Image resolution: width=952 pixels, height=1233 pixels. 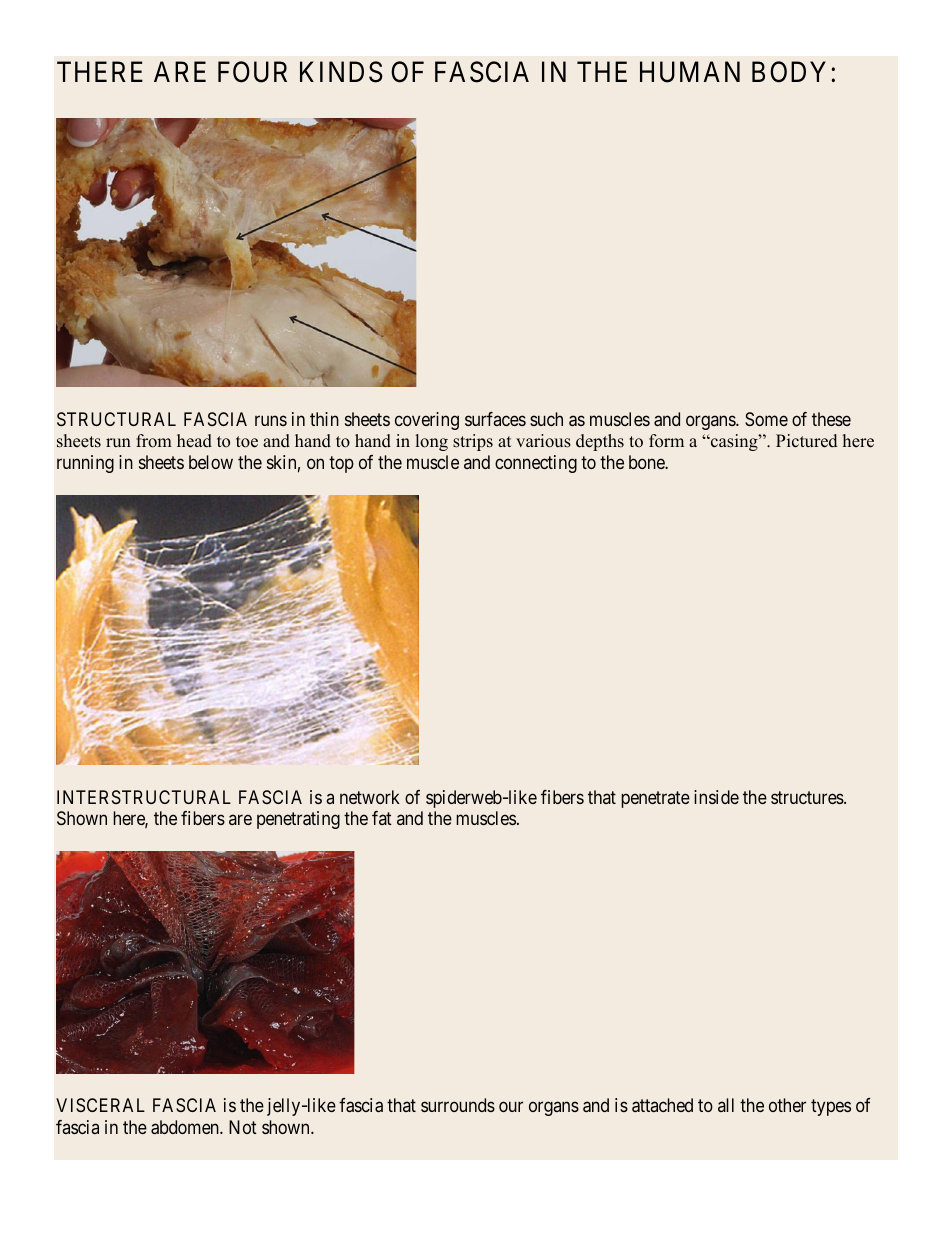 I want to click on fat, so click(x=382, y=818).
